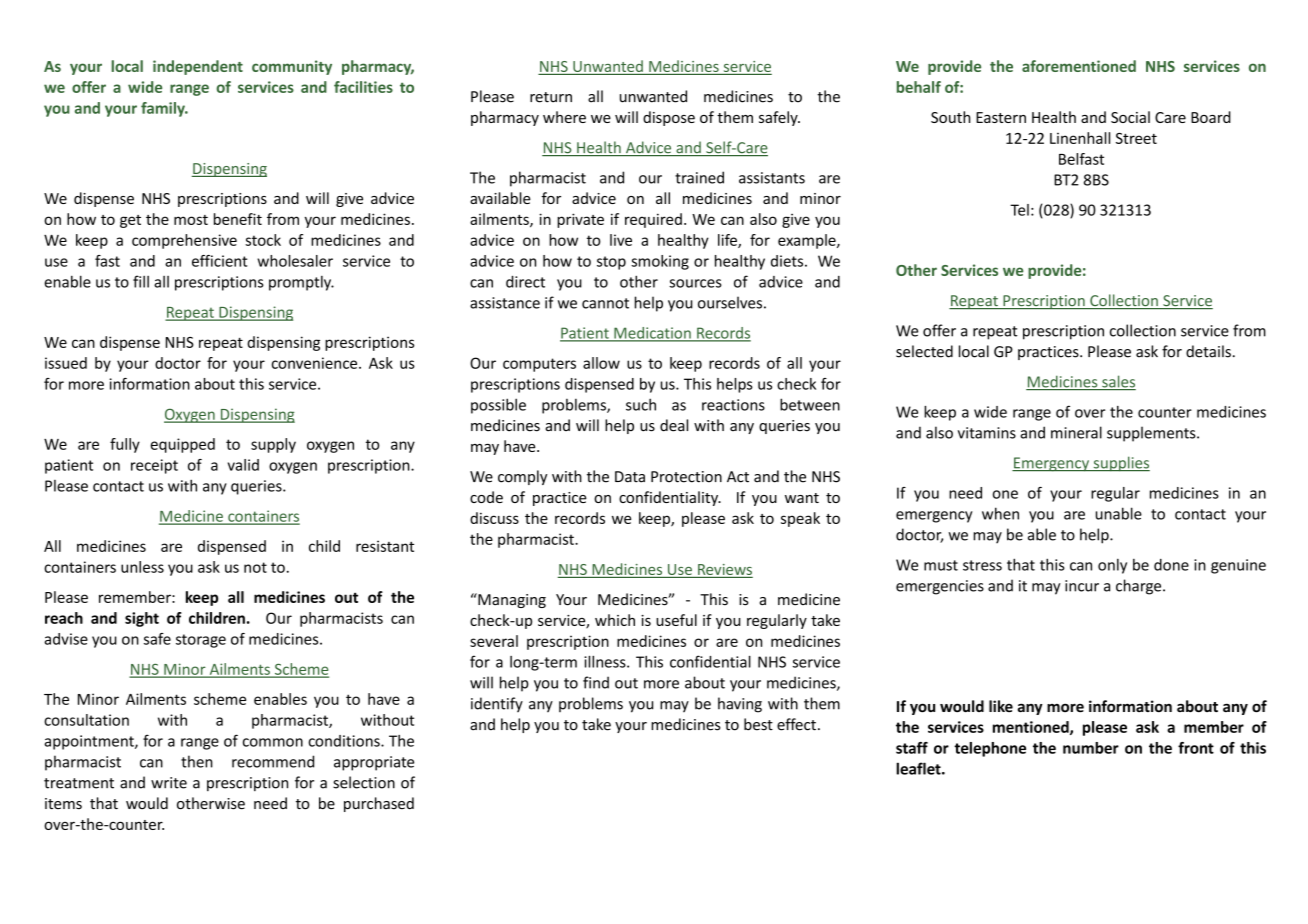 The image size is (1308, 924). What do you see at coordinates (1208, 351) in the image?
I see `details` at bounding box center [1208, 351].
